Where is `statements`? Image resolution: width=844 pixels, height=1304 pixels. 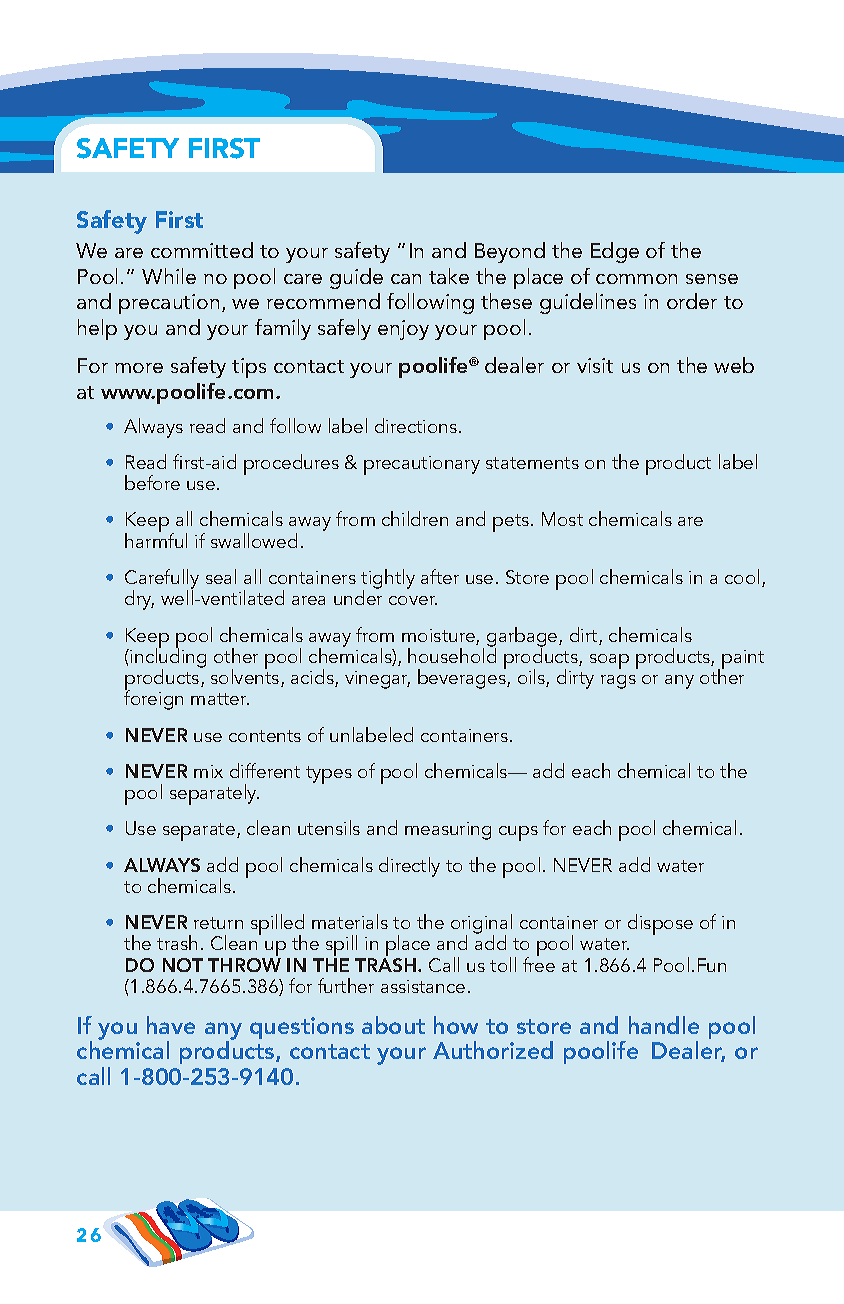
statements is located at coordinates (532, 463).
